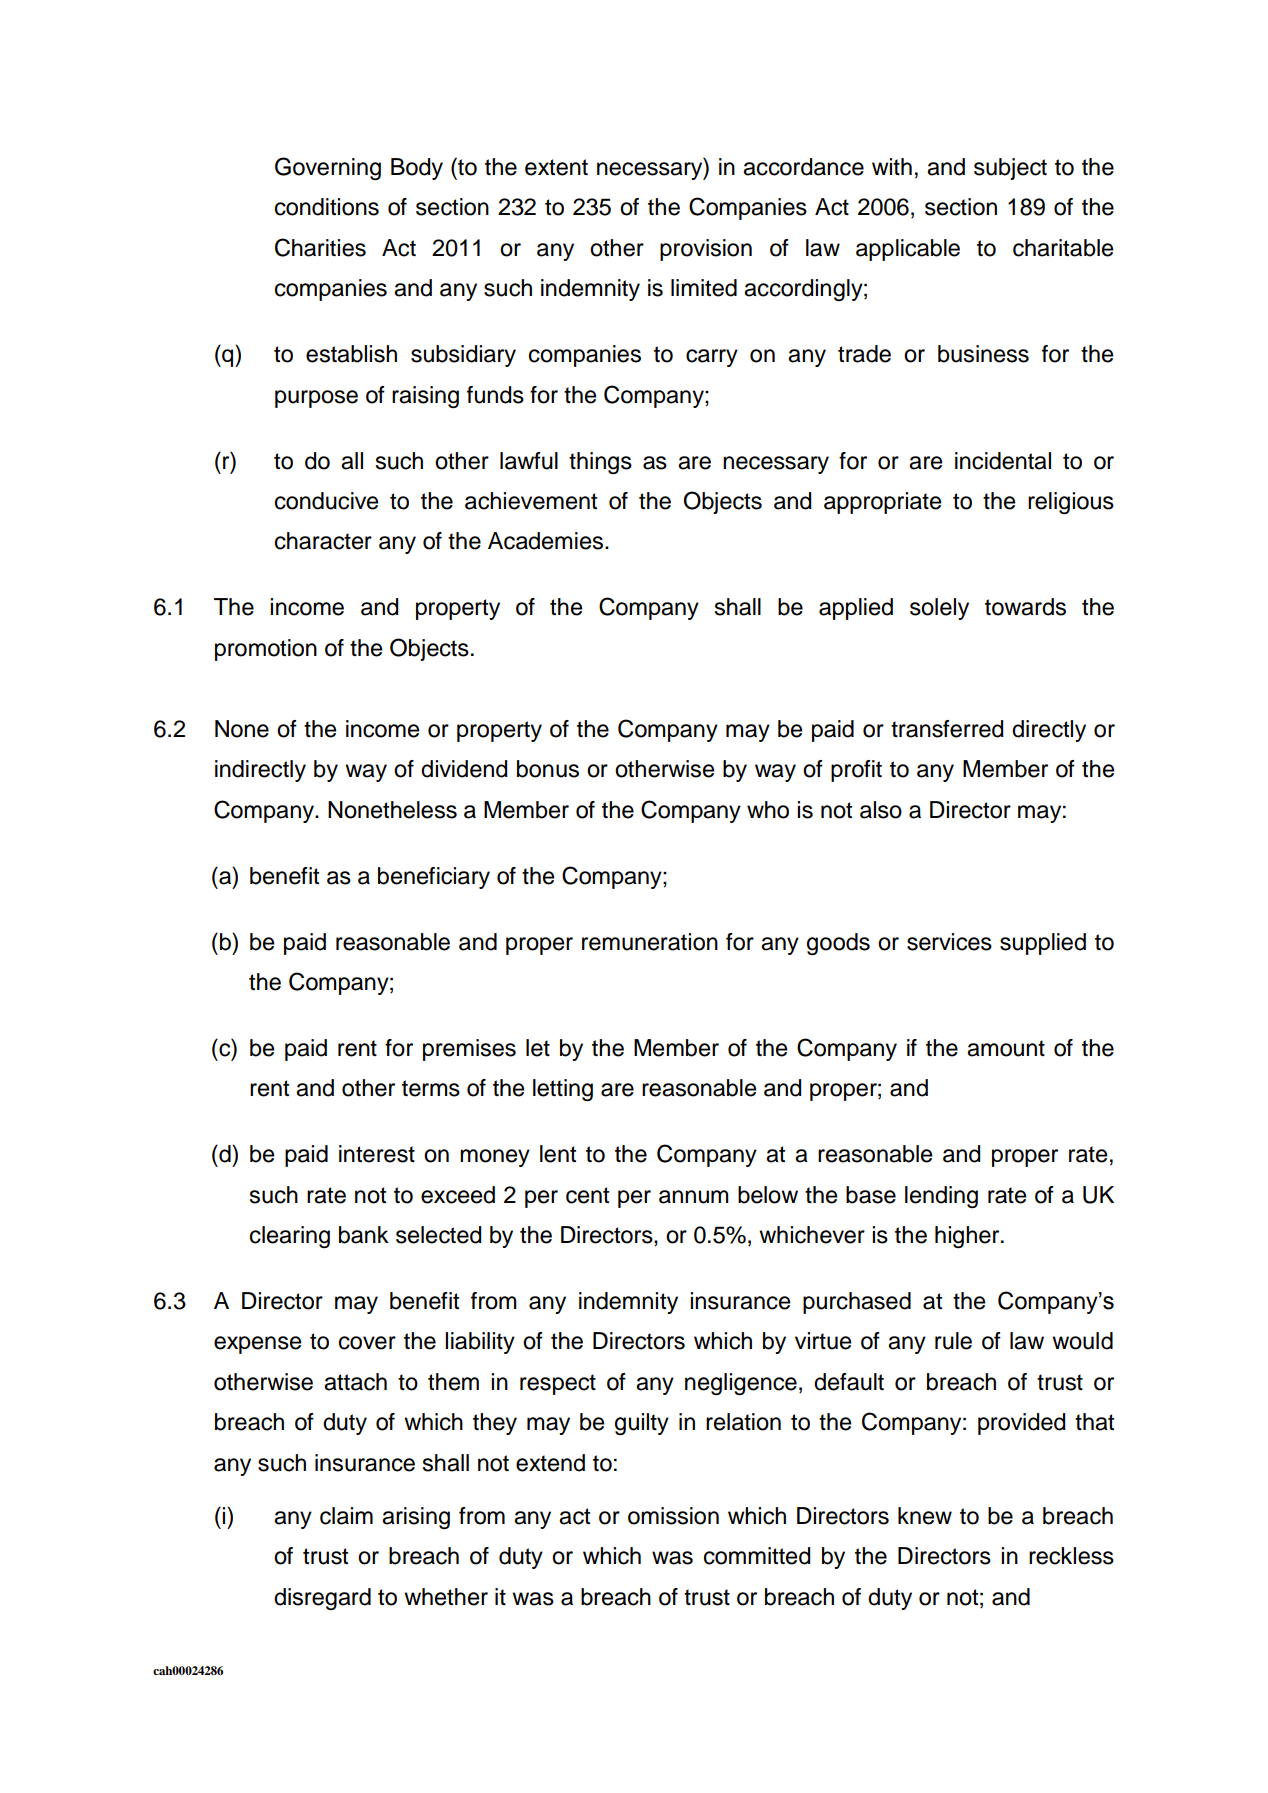  What do you see at coordinates (346, 1516) in the document?
I see `claim` at bounding box center [346, 1516].
